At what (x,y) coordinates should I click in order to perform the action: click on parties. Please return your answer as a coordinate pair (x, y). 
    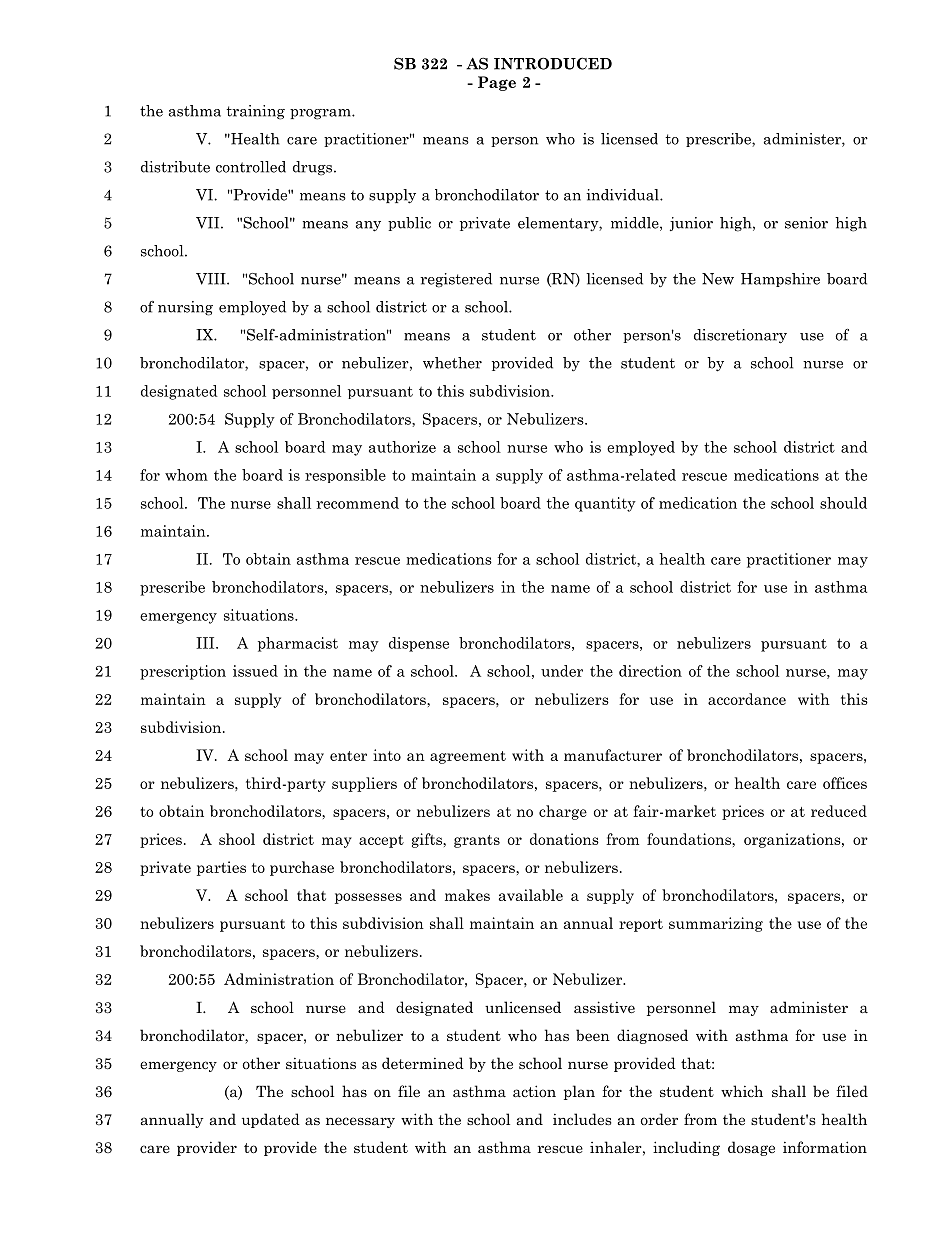
    Looking at the image, I should click on (221, 868).
